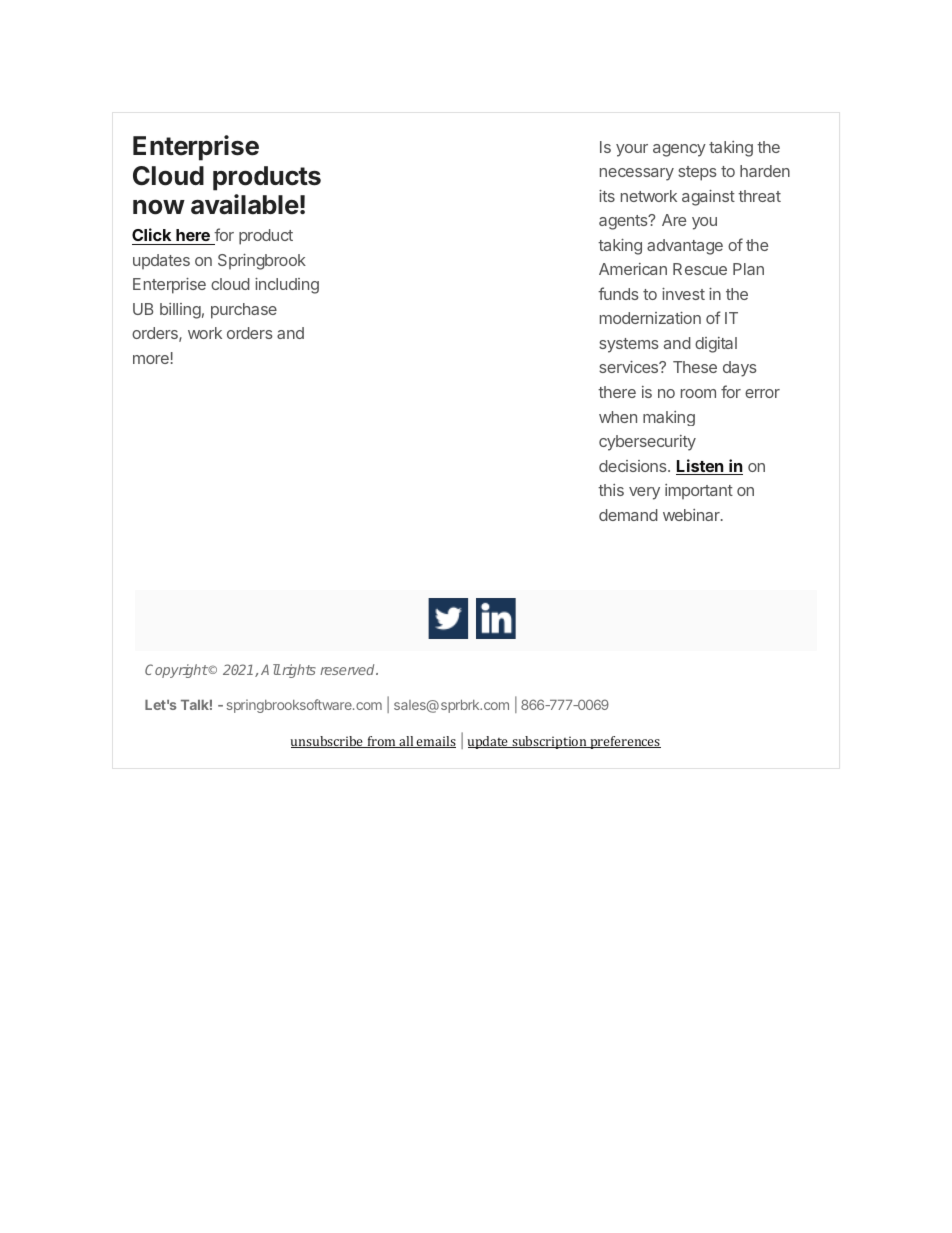 This page has height=1233, width=952. Describe the element at coordinates (695, 367) in the page. I see `These` at that location.
